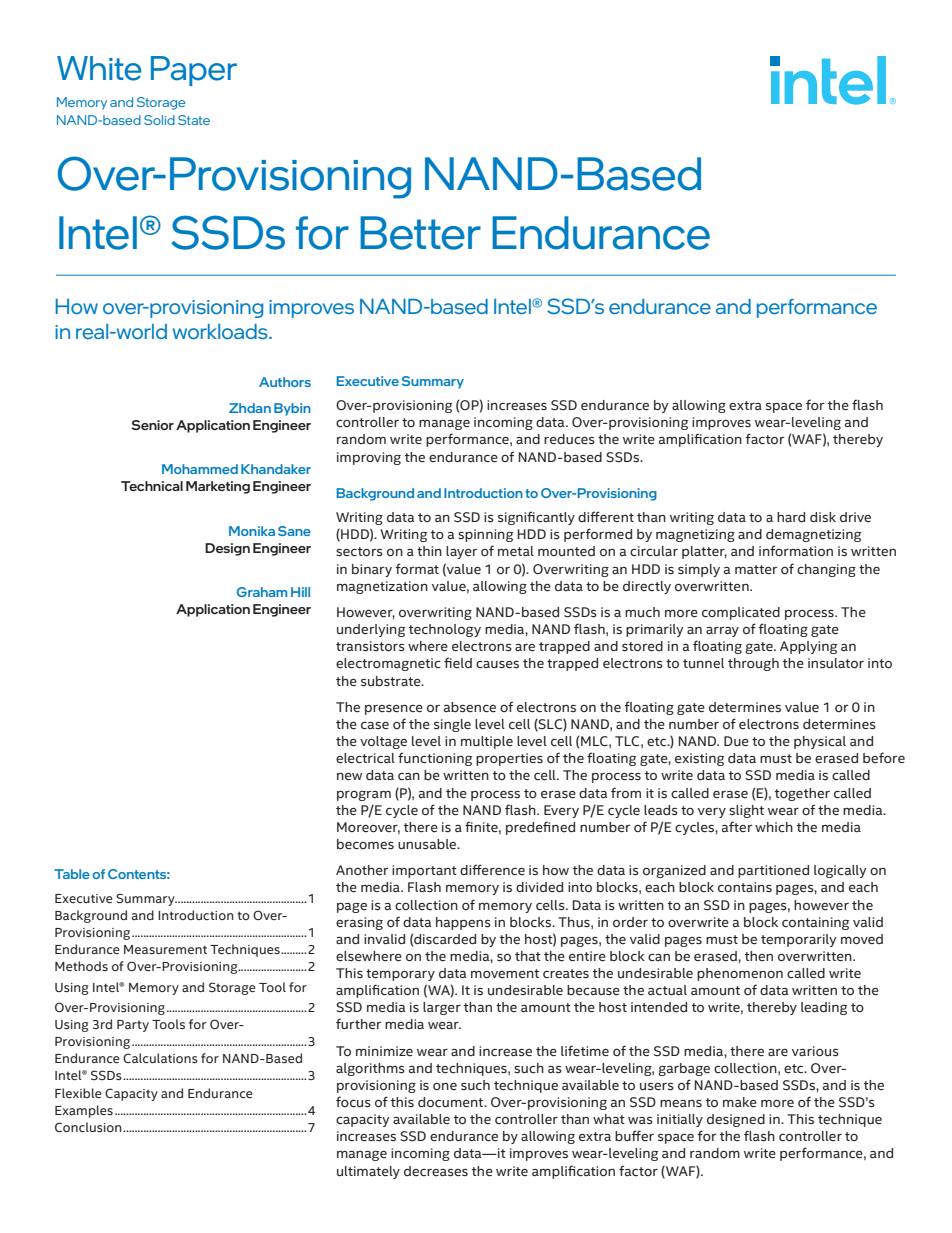 The height and width of the screenshot is (1233, 952). What do you see at coordinates (452, 1102) in the screenshot?
I see `document` at bounding box center [452, 1102].
